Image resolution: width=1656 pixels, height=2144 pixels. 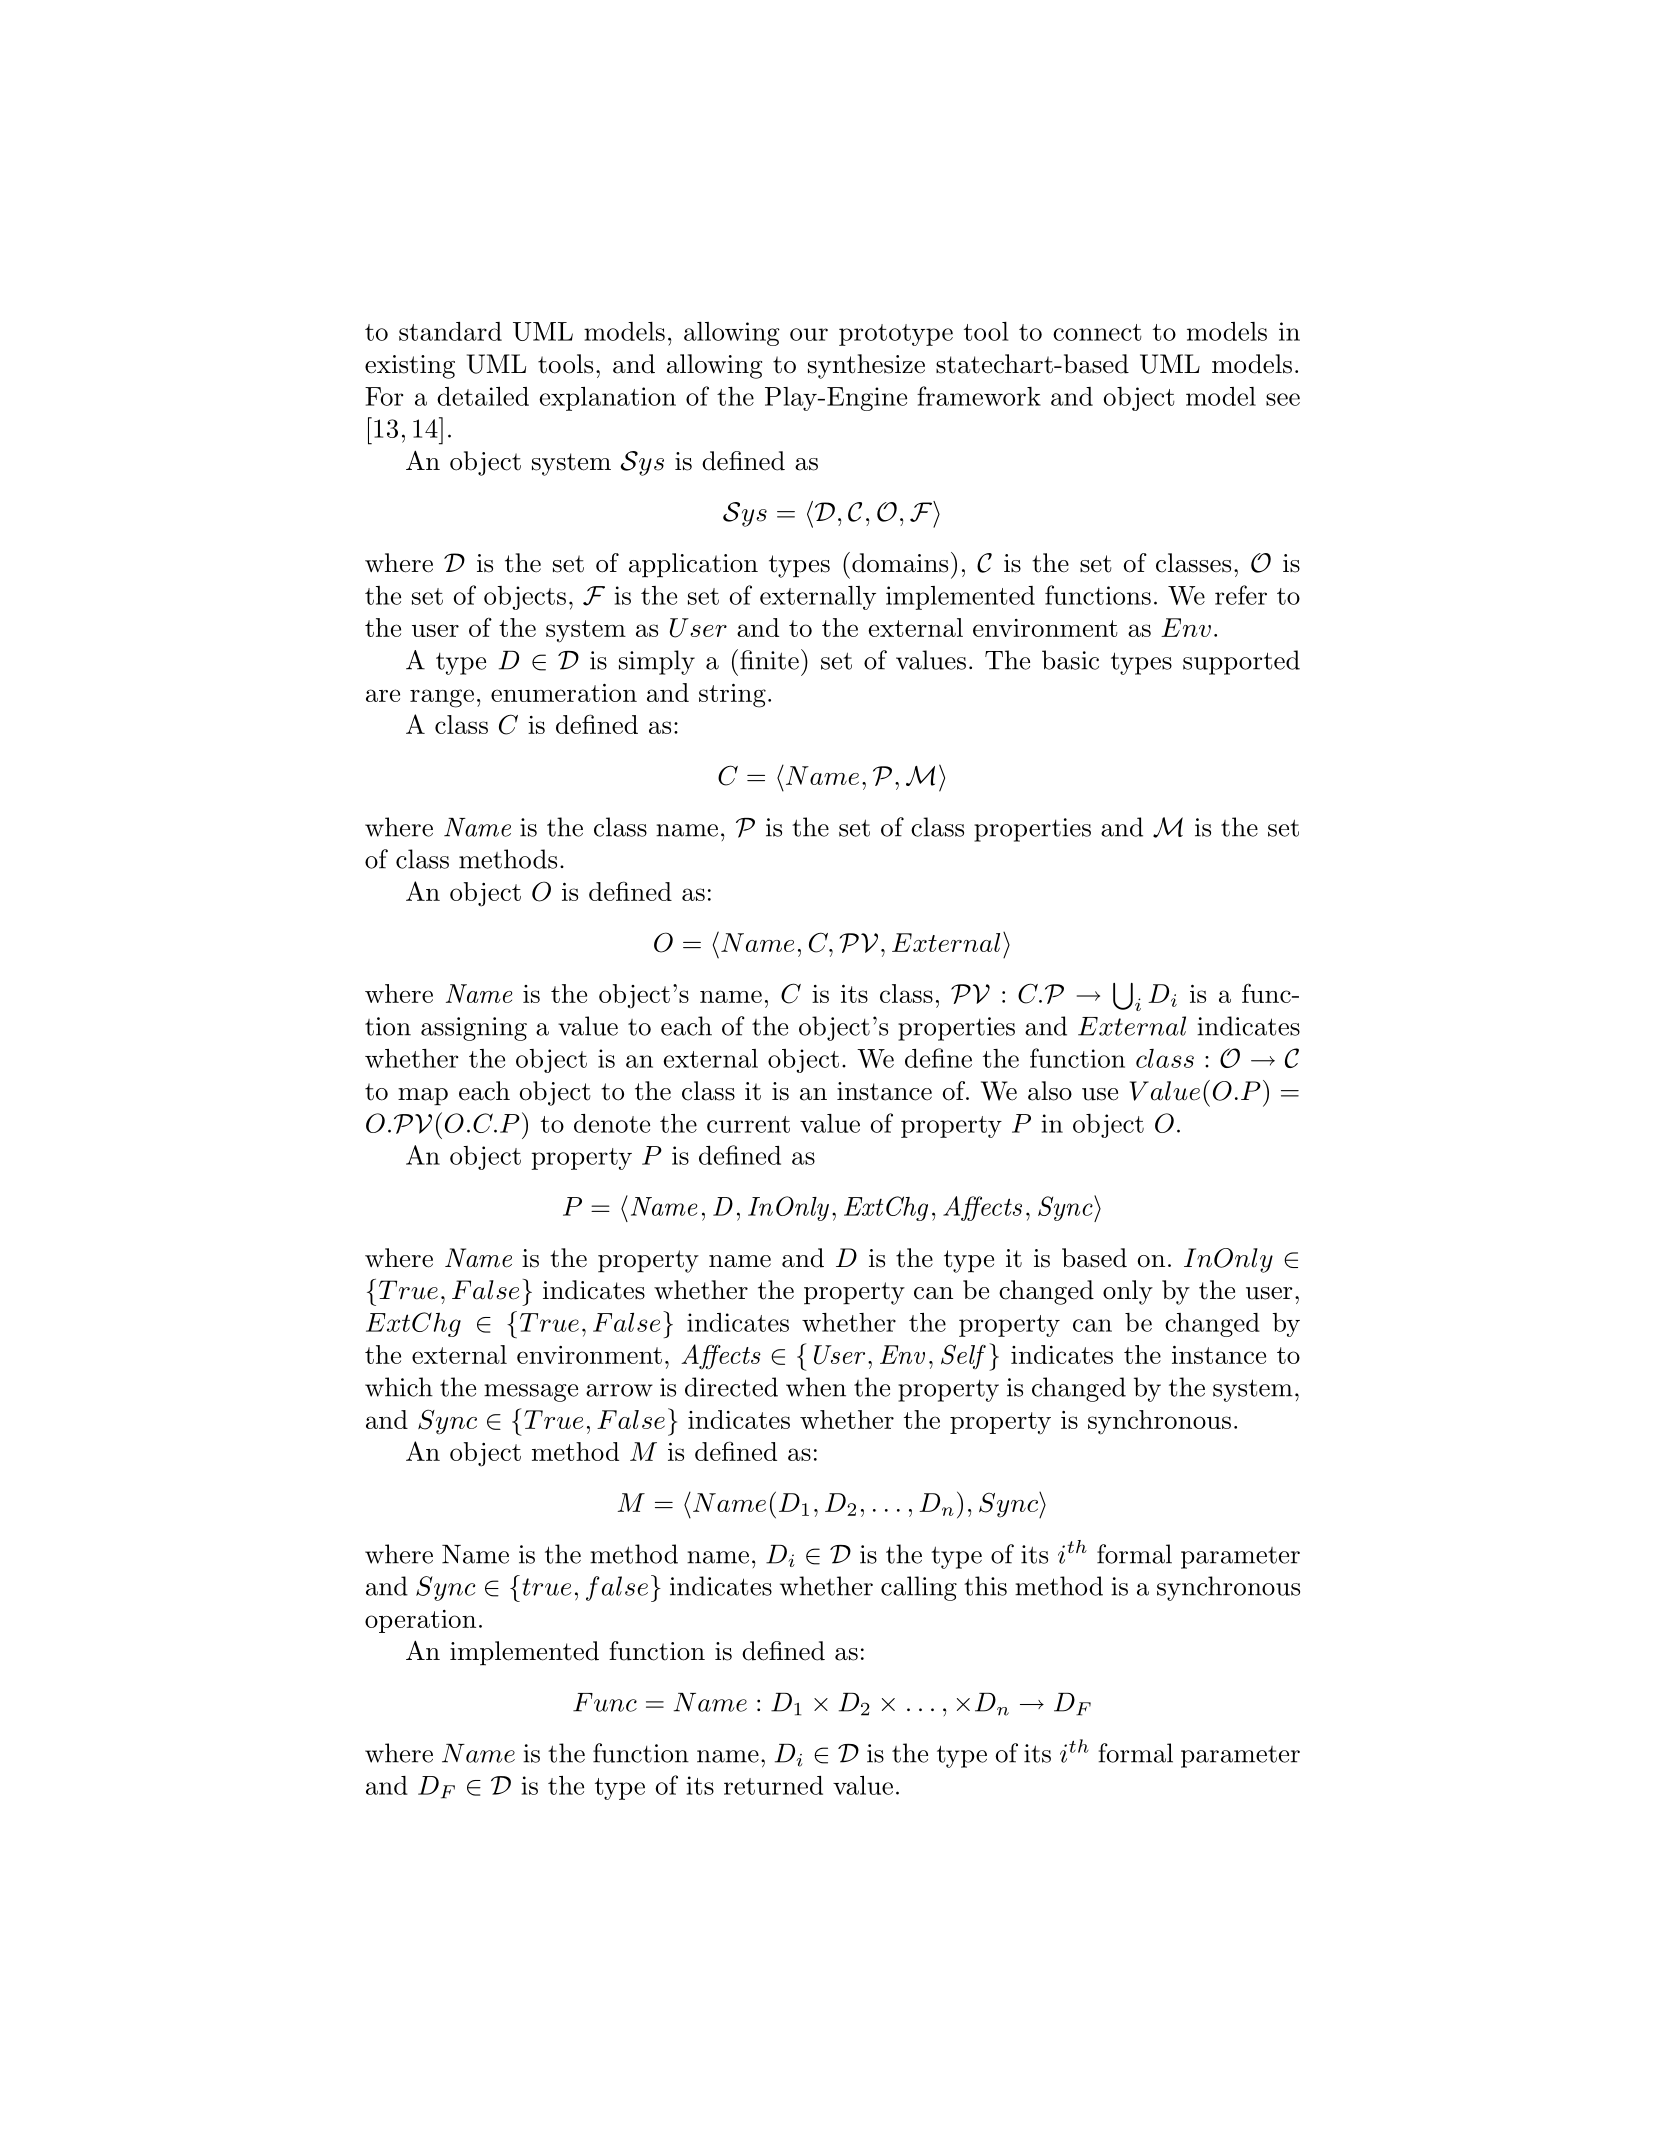 I want to click on calling, so click(x=919, y=1588).
